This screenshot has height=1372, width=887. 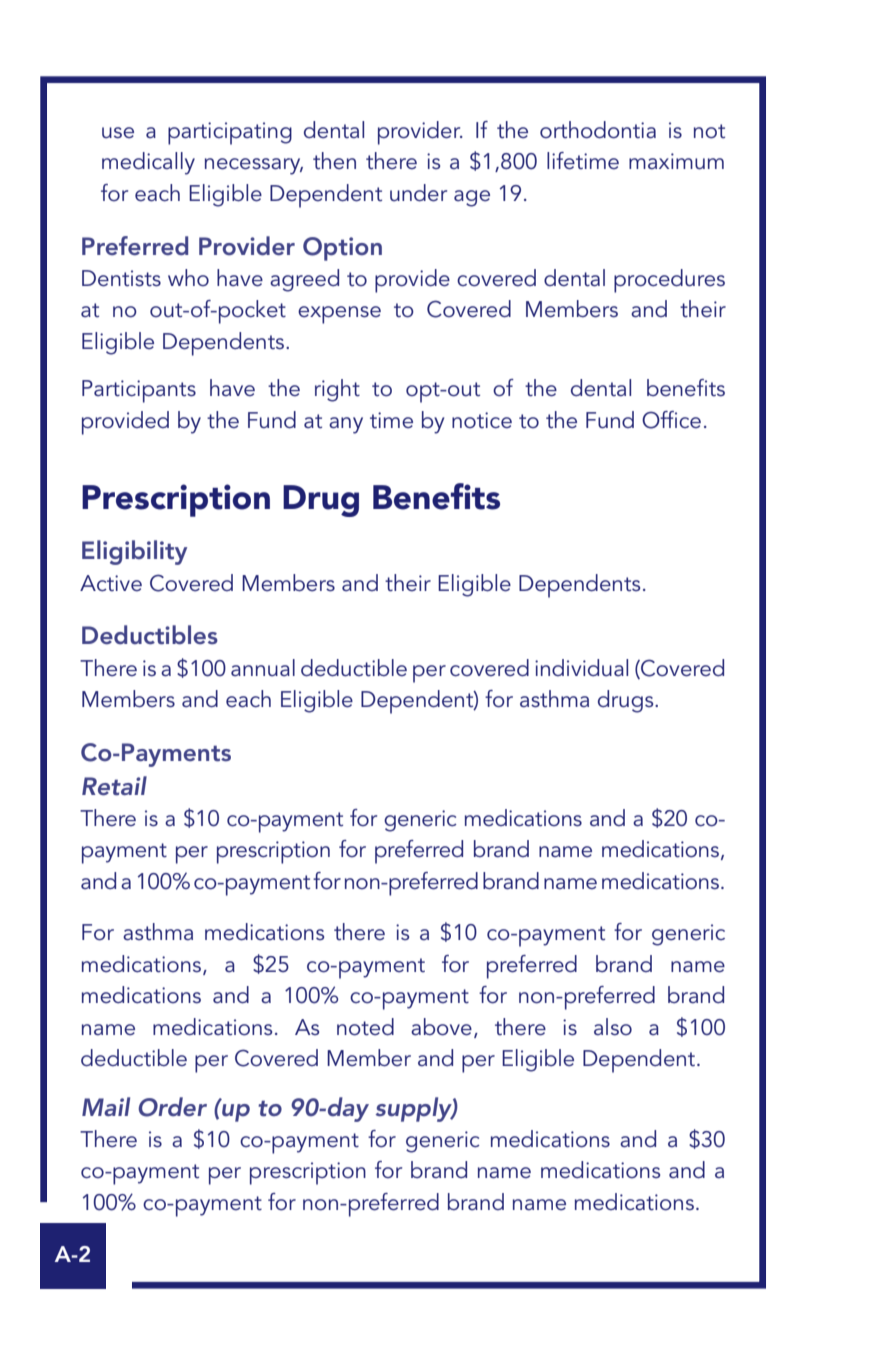 I want to click on orthodontia, so click(x=598, y=130).
